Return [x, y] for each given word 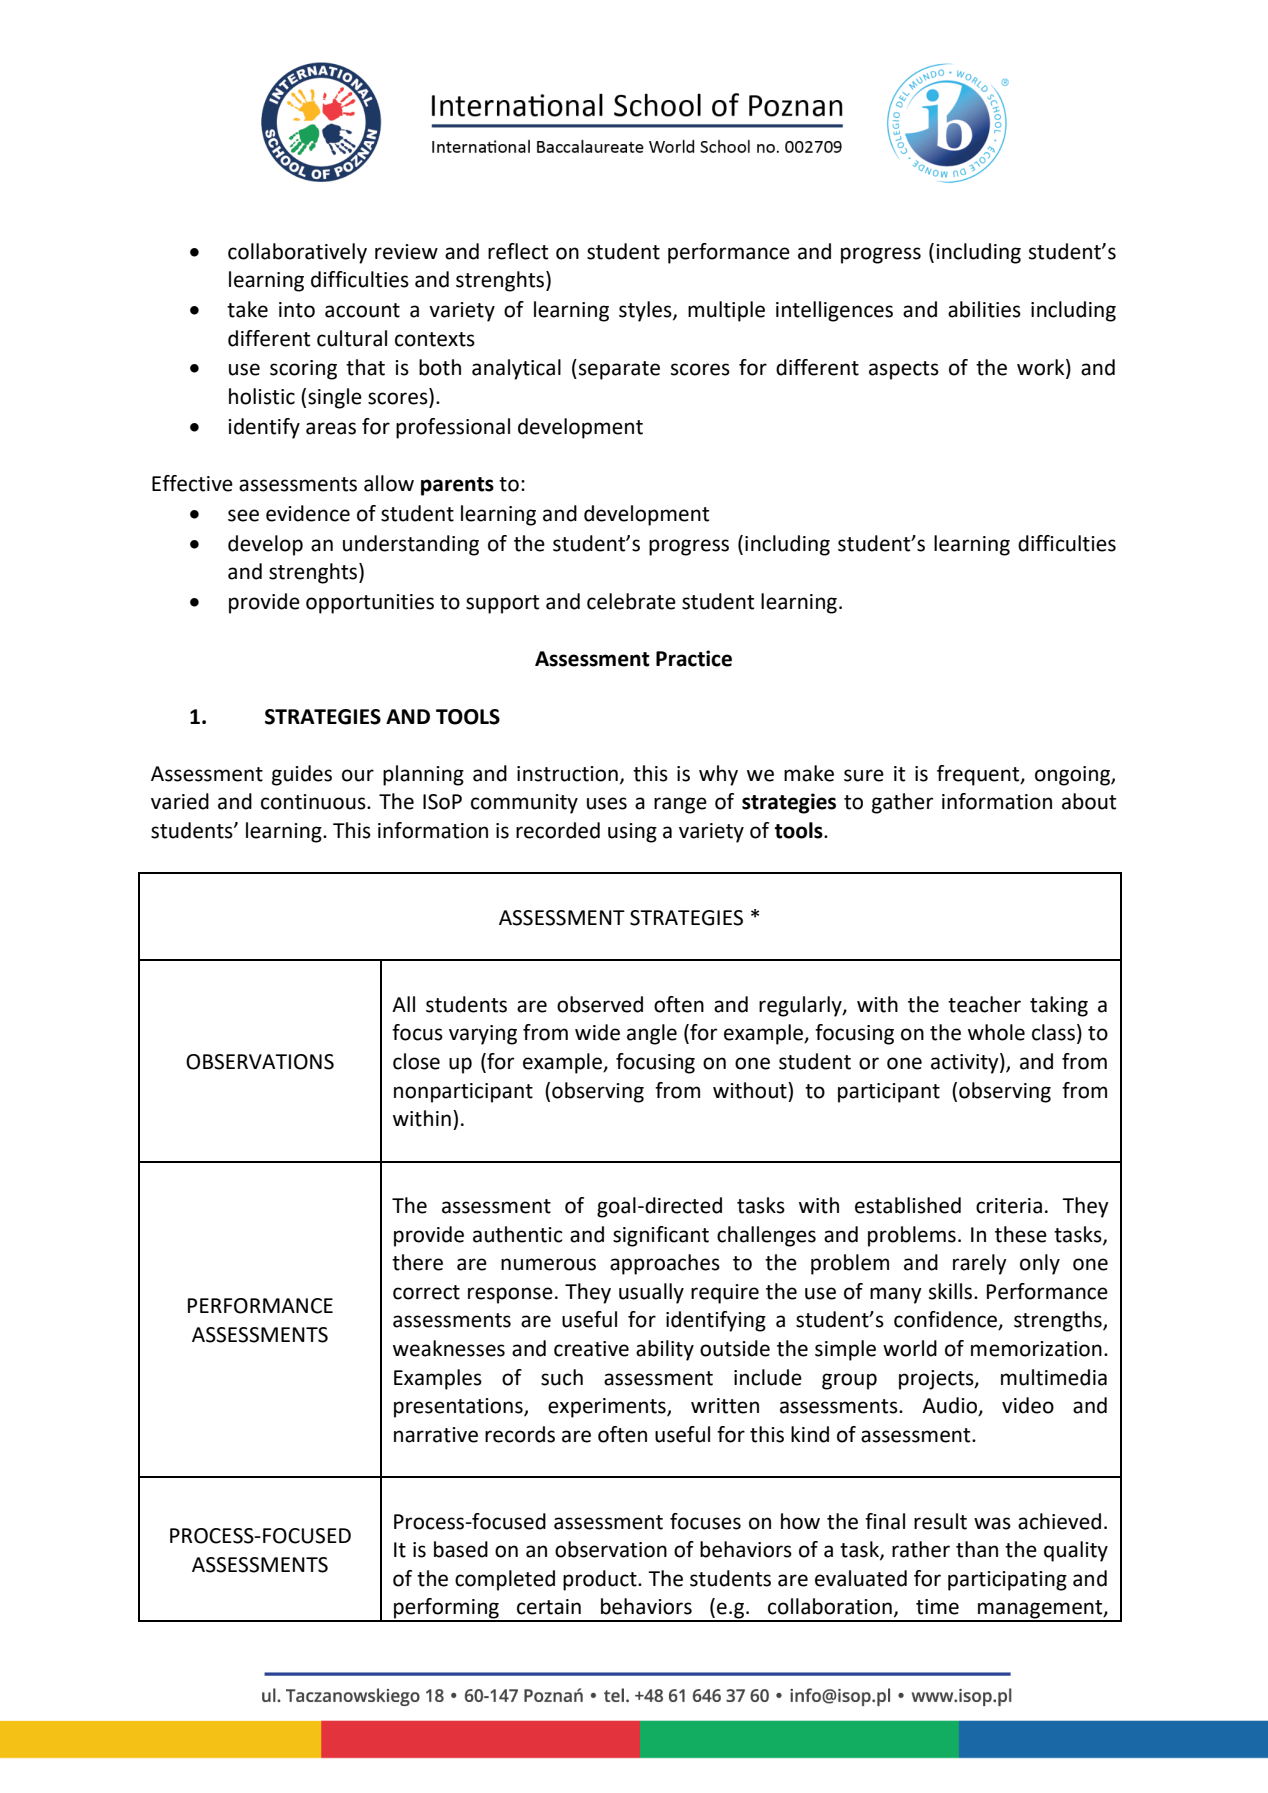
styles [646, 311]
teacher [984, 1004]
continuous [314, 802]
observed [600, 1004]
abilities [984, 309]
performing [446, 1609]
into [297, 310]
